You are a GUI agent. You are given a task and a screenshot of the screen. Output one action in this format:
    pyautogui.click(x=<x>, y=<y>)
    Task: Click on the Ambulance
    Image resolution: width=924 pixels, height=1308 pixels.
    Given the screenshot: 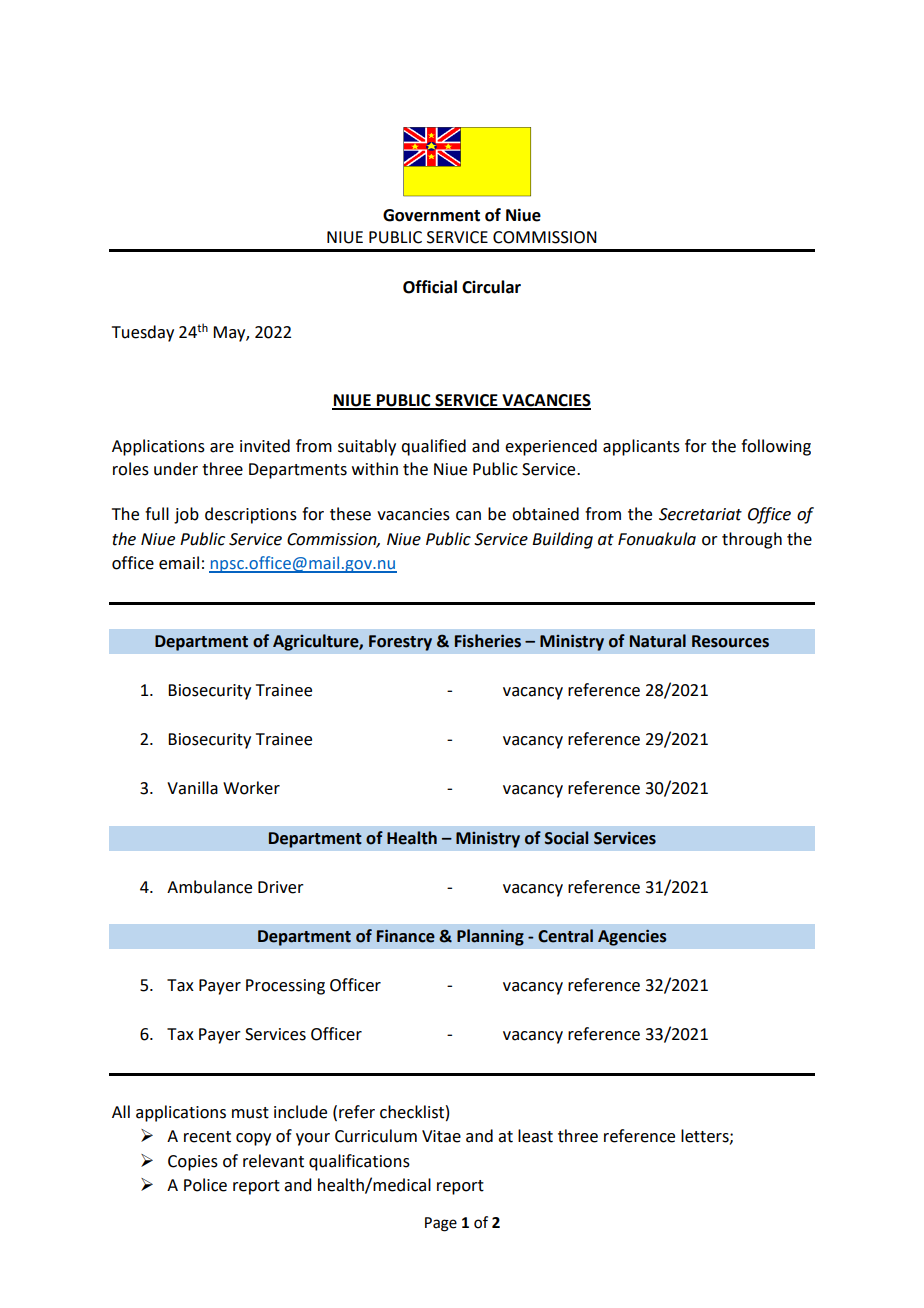 What is the action you would take?
    pyautogui.click(x=209, y=887)
